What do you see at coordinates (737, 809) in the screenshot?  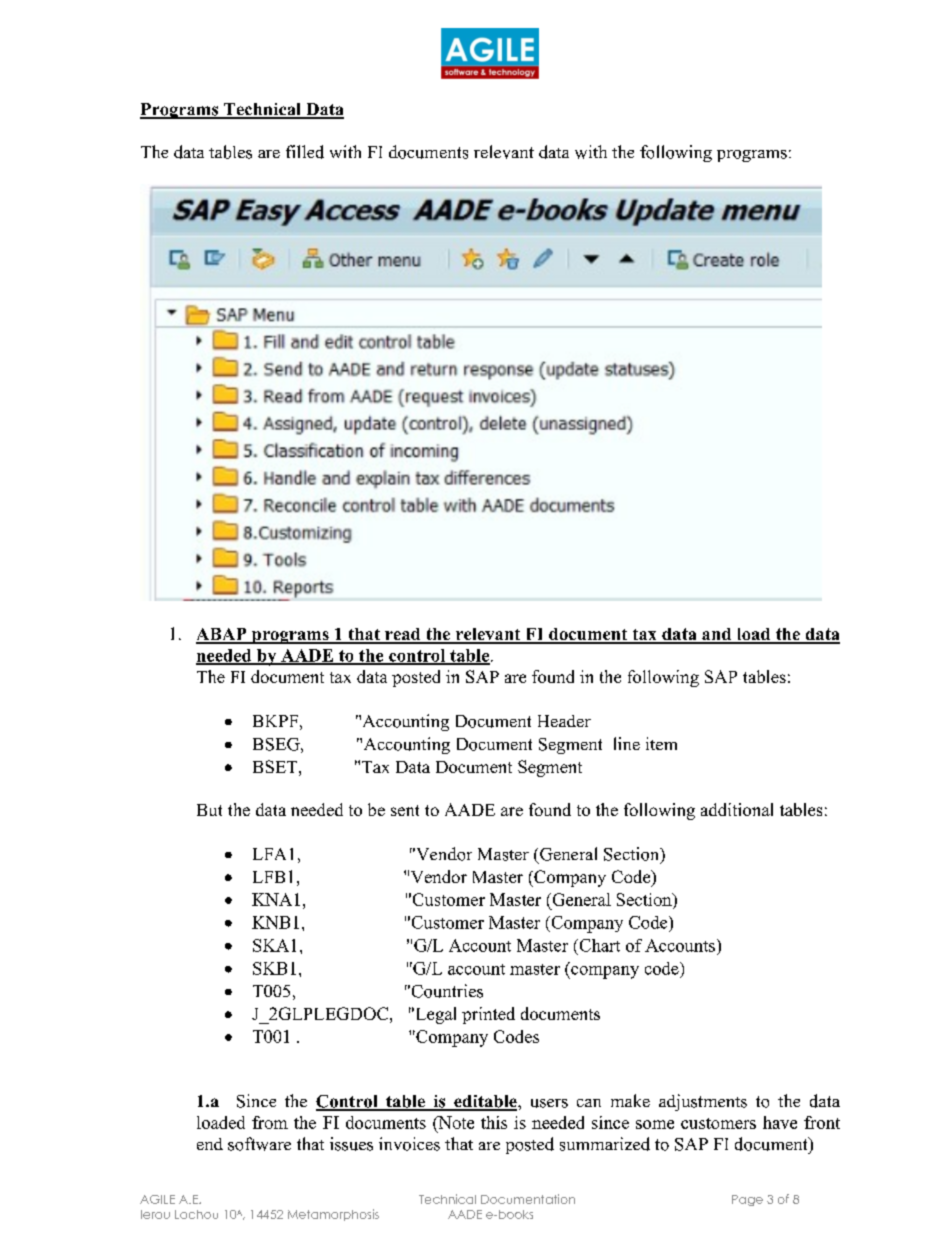 I see `additional` at bounding box center [737, 809].
